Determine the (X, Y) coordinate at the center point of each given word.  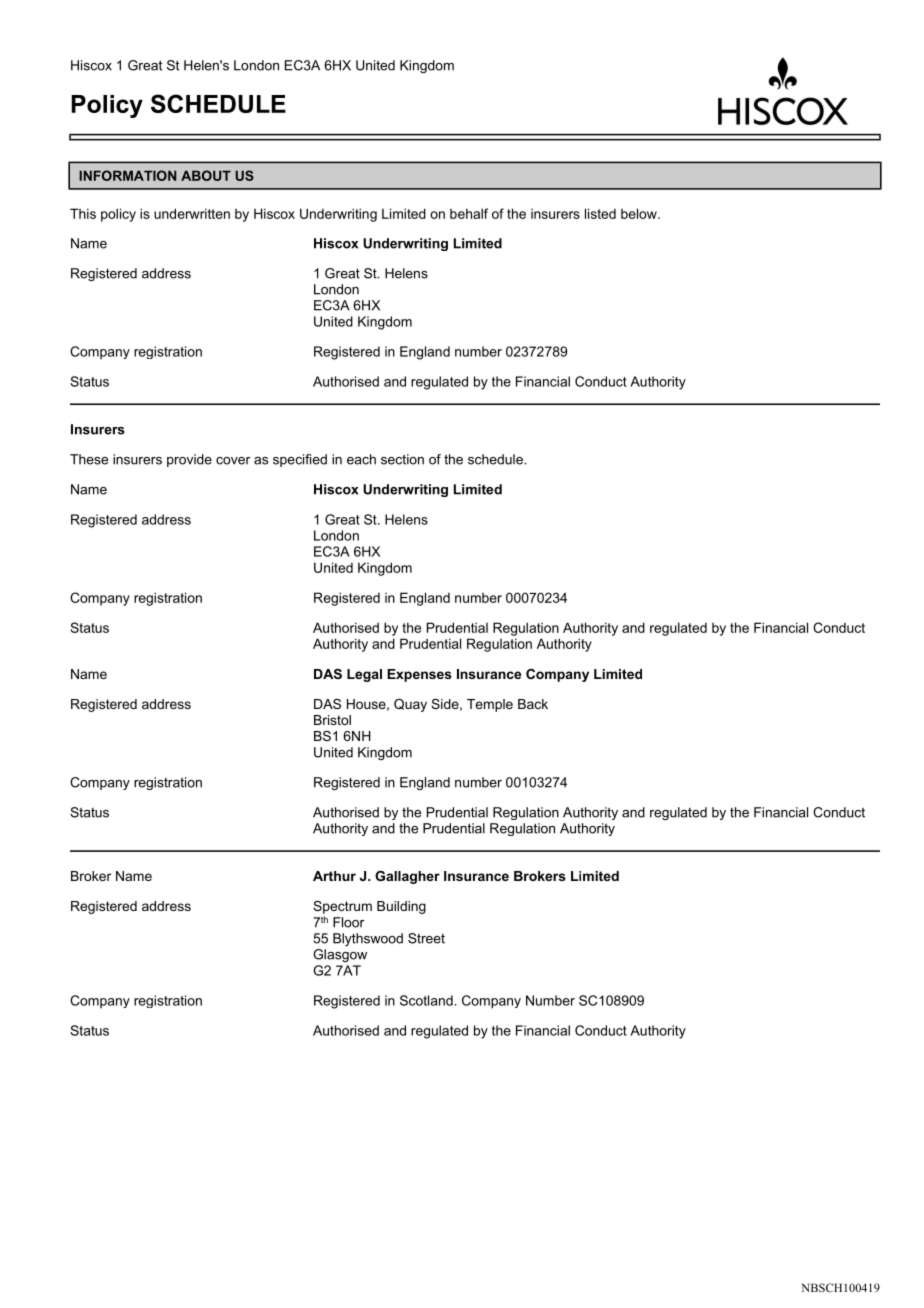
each (361, 459)
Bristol (332, 720)
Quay (410, 705)
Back (533, 704)
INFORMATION (127, 175)
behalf (469, 213)
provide (189, 460)
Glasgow (340, 955)
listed (600, 213)
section (402, 459)
